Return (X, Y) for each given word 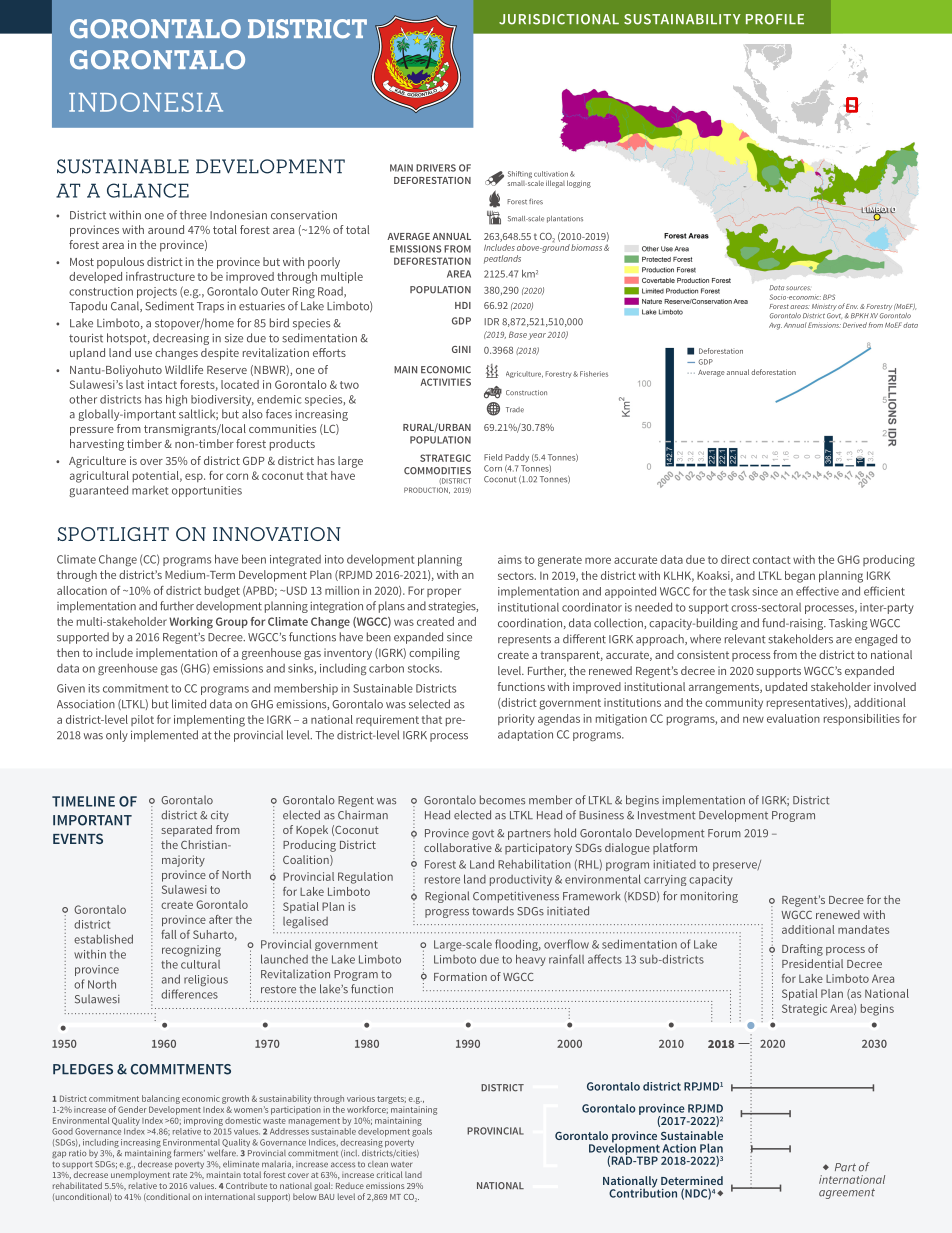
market (150, 490)
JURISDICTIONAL (559, 19)
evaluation (793, 718)
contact (772, 560)
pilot (142, 720)
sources (798, 288)
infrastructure (160, 276)
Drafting (802, 950)
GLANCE (148, 190)
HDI (463, 305)
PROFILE (775, 19)
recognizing (191, 951)
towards (493, 911)
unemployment (140, 1176)
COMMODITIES (437, 471)
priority (516, 720)
